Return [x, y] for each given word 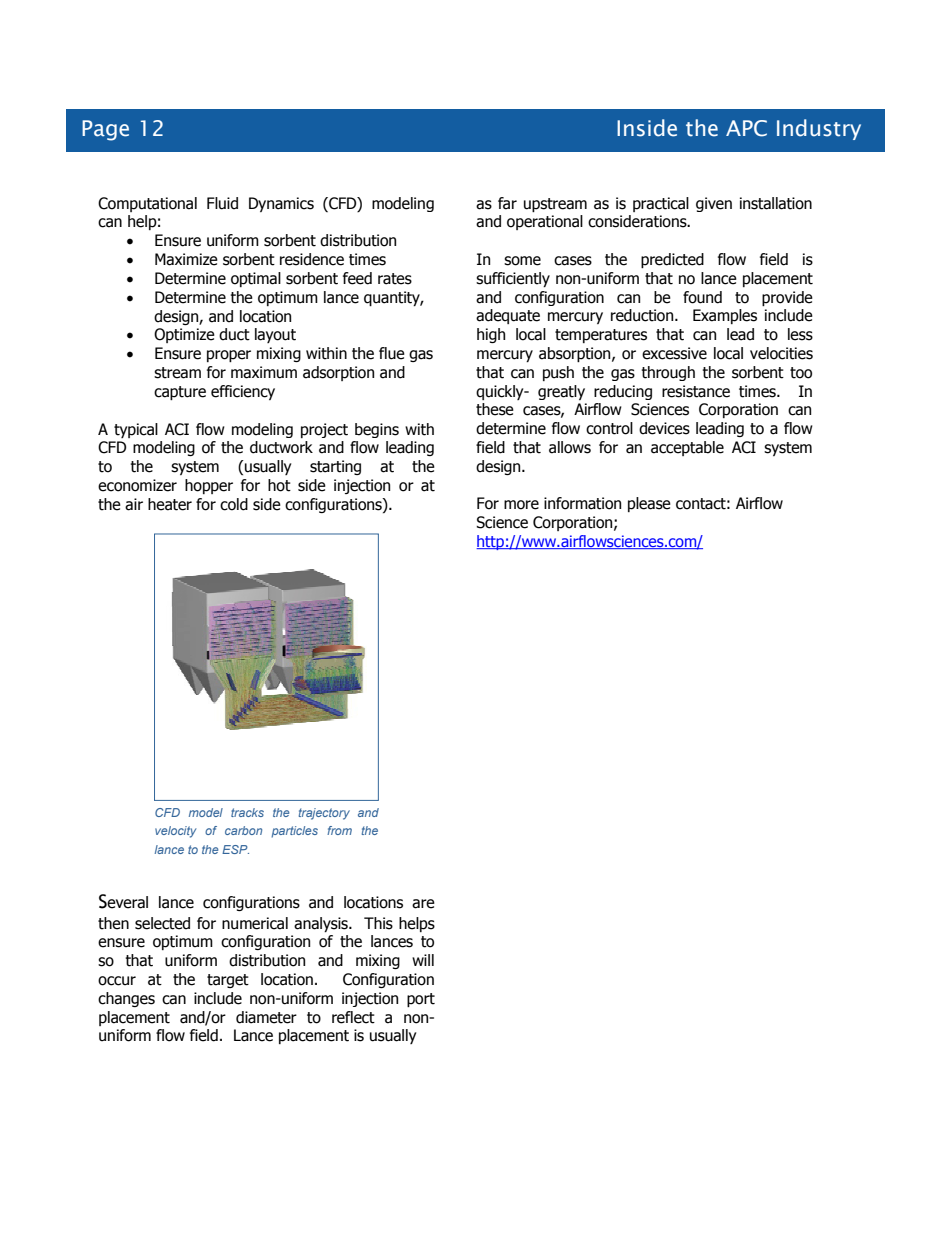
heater [170, 504]
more [521, 505]
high [491, 335]
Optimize [184, 335]
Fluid [222, 203]
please [649, 504]
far [507, 203]
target [228, 981]
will [423, 960]
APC [746, 128]
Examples [725, 316]
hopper [209, 486]
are [423, 904]
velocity [176, 832]
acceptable [687, 448]
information [582, 503]
